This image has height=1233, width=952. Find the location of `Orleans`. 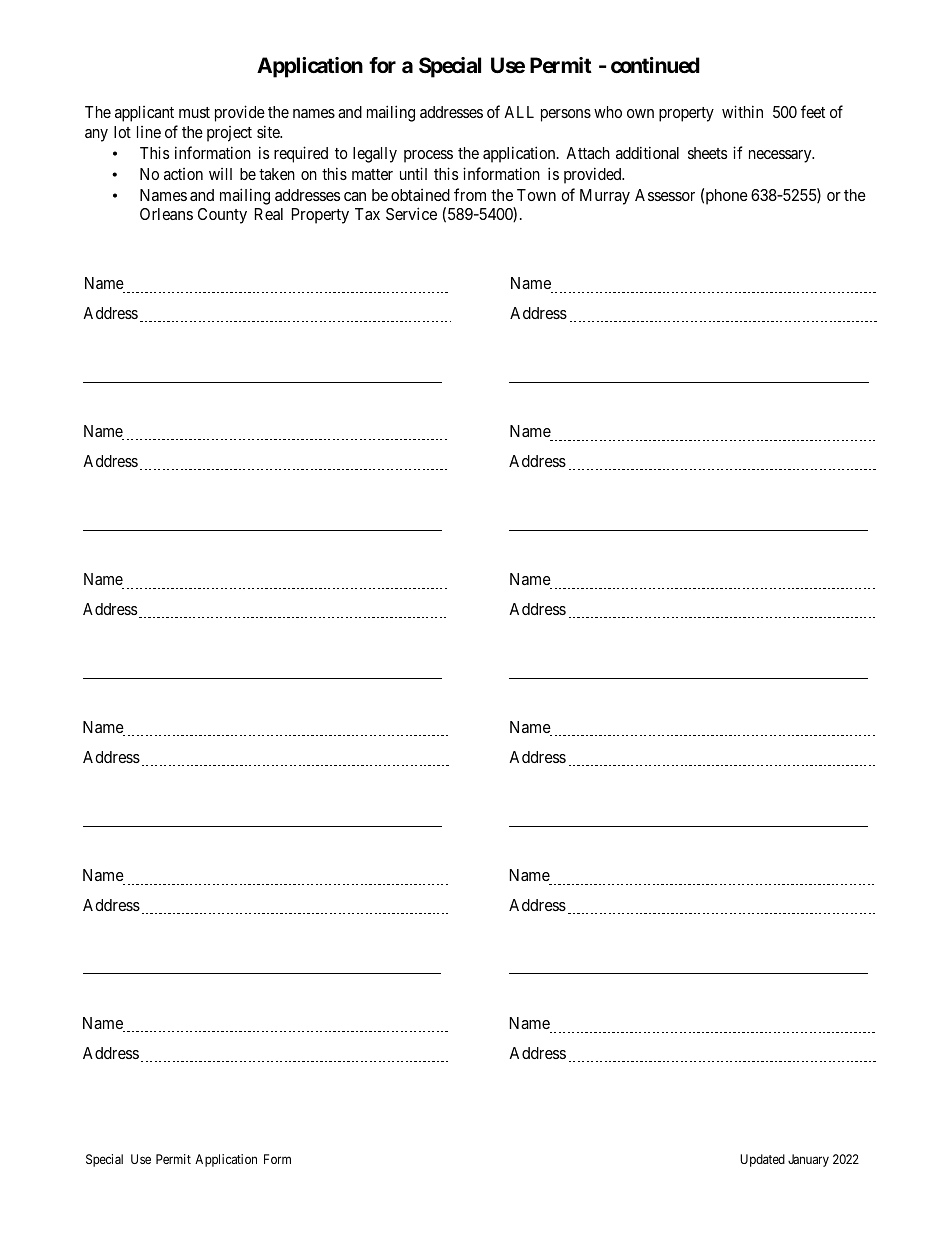

Orleans is located at coordinates (166, 214).
